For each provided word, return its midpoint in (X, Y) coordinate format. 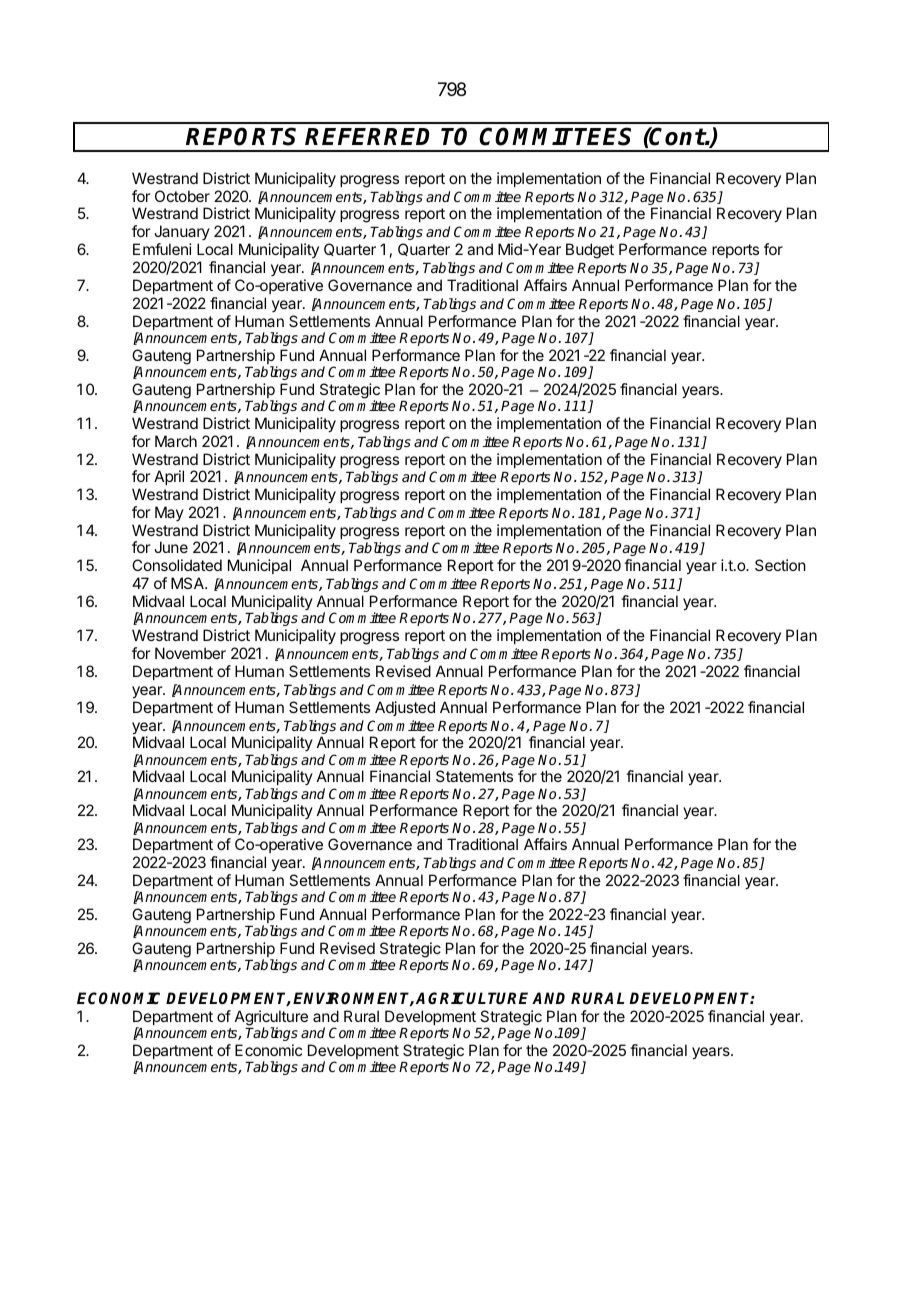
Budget (590, 251)
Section (780, 565)
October (182, 196)
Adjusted (405, 708)
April (169, 477)
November (190, 653)
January (182, 234)
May (169, 513)
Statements (474, 776)
